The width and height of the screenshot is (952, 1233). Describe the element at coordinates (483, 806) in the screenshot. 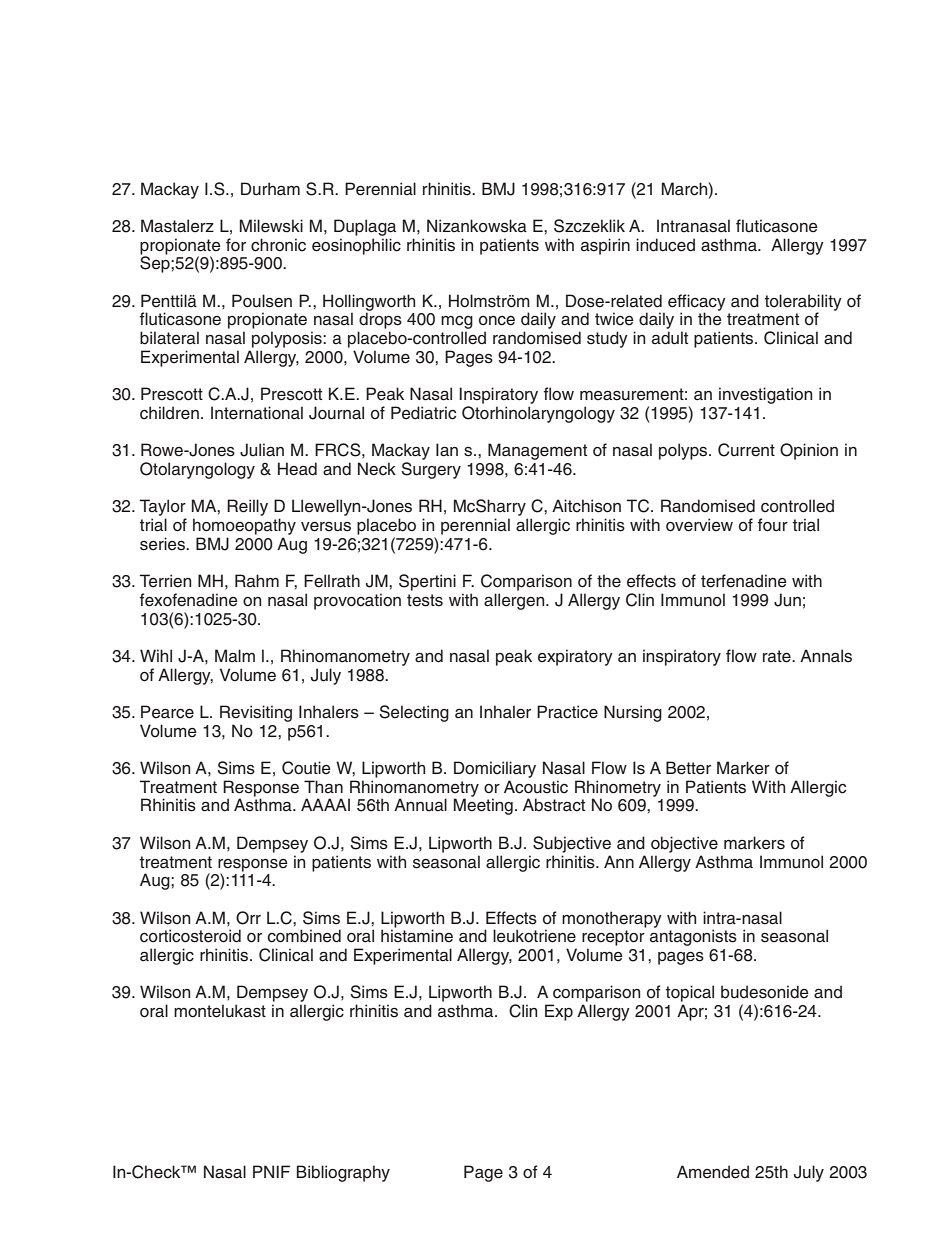

I see `Meeting` at that location.
